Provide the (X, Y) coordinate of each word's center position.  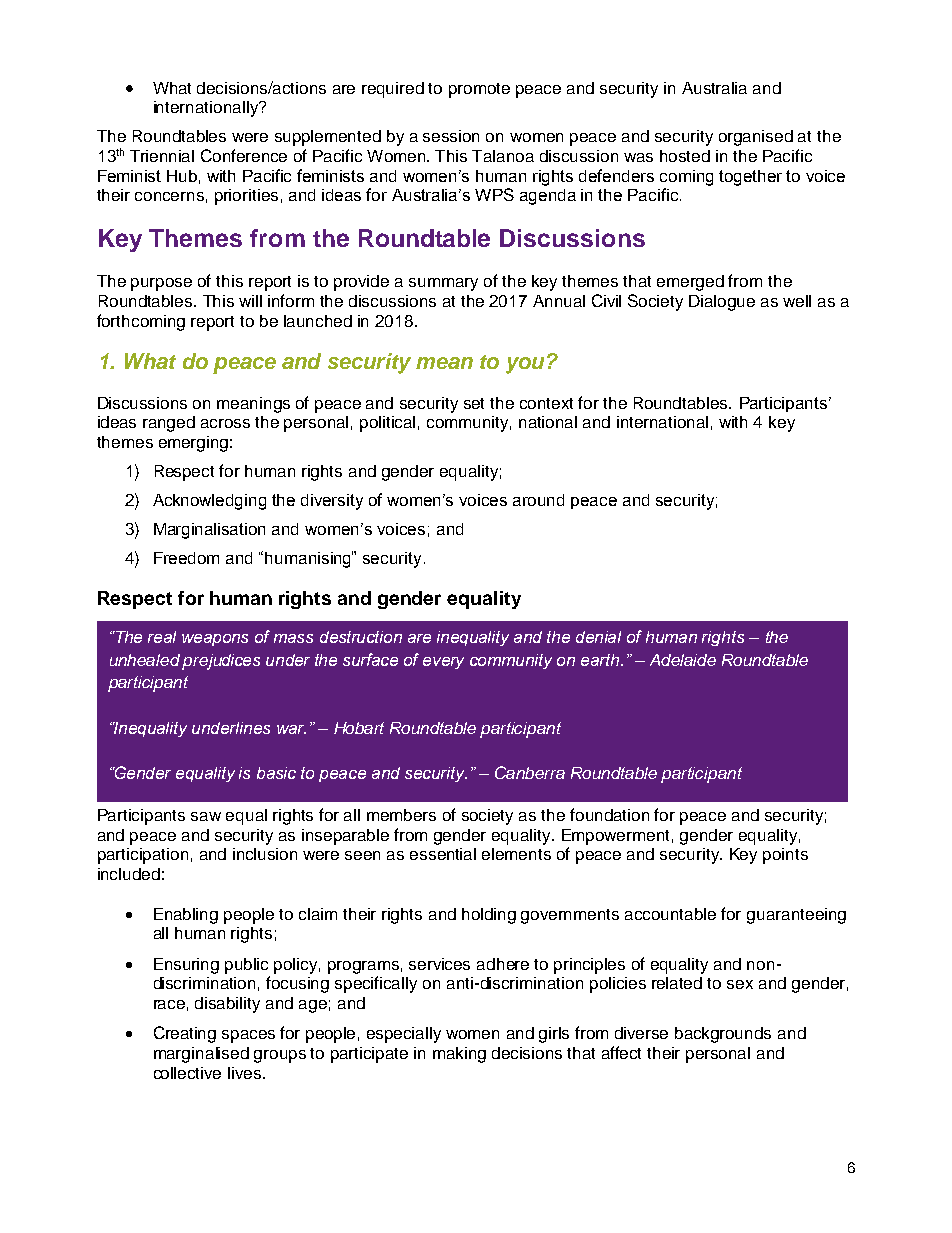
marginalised (201, 1055)
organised (756, 138)
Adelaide (683, 660)
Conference (244, 155)
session (451, 136)
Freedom (186, 558)
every (443, 663)
